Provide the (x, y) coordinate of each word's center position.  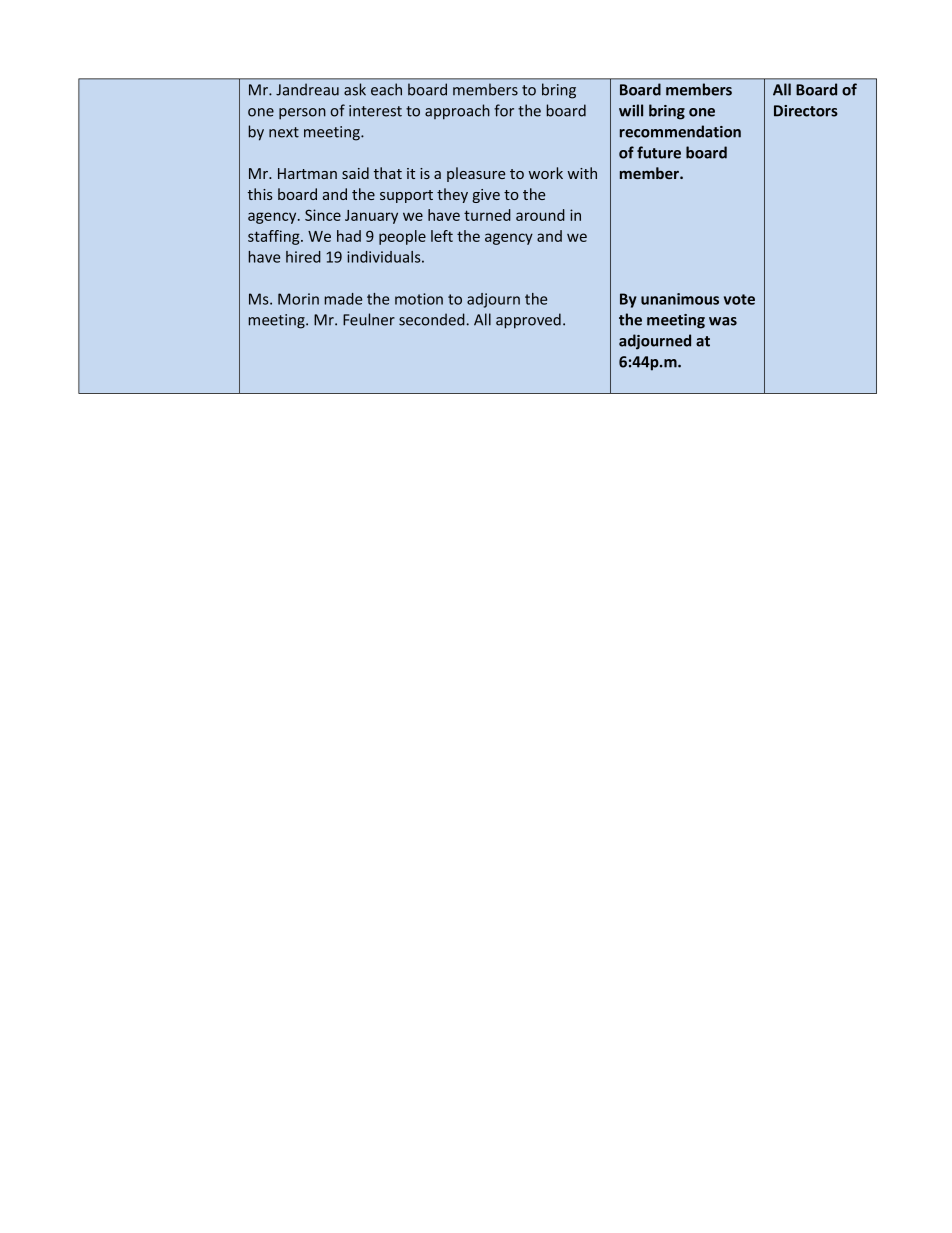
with (582, 173)
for (504, 110)
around (540, 215)
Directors (806, 111)
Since (323, 215)
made (343, 299)
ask (355, 89)
